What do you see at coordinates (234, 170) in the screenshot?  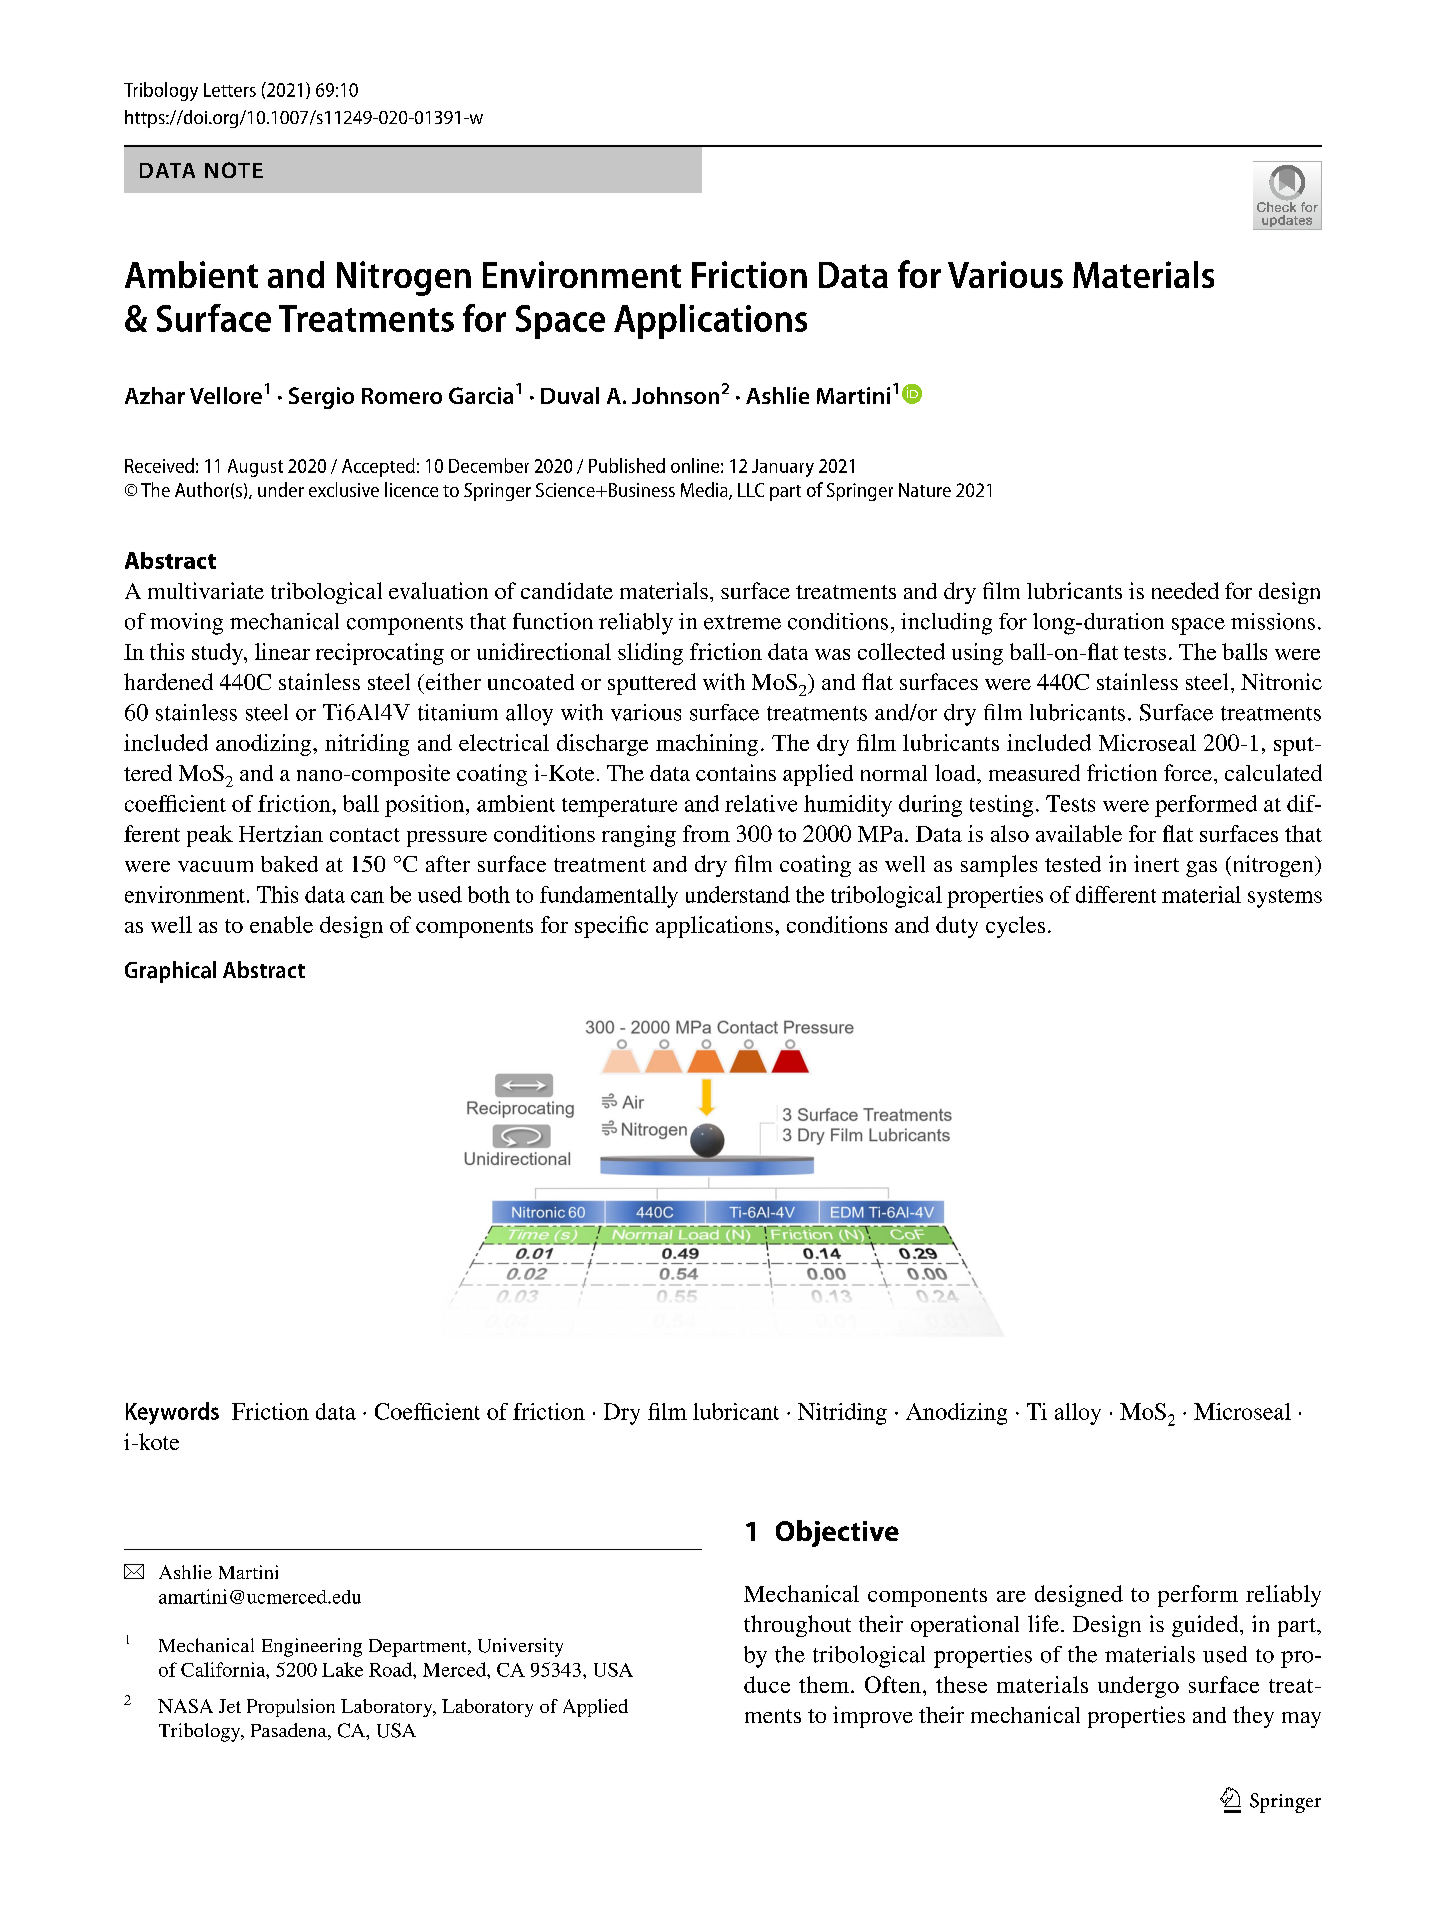 I see `NOTE` at bounding box center [234, 170].
